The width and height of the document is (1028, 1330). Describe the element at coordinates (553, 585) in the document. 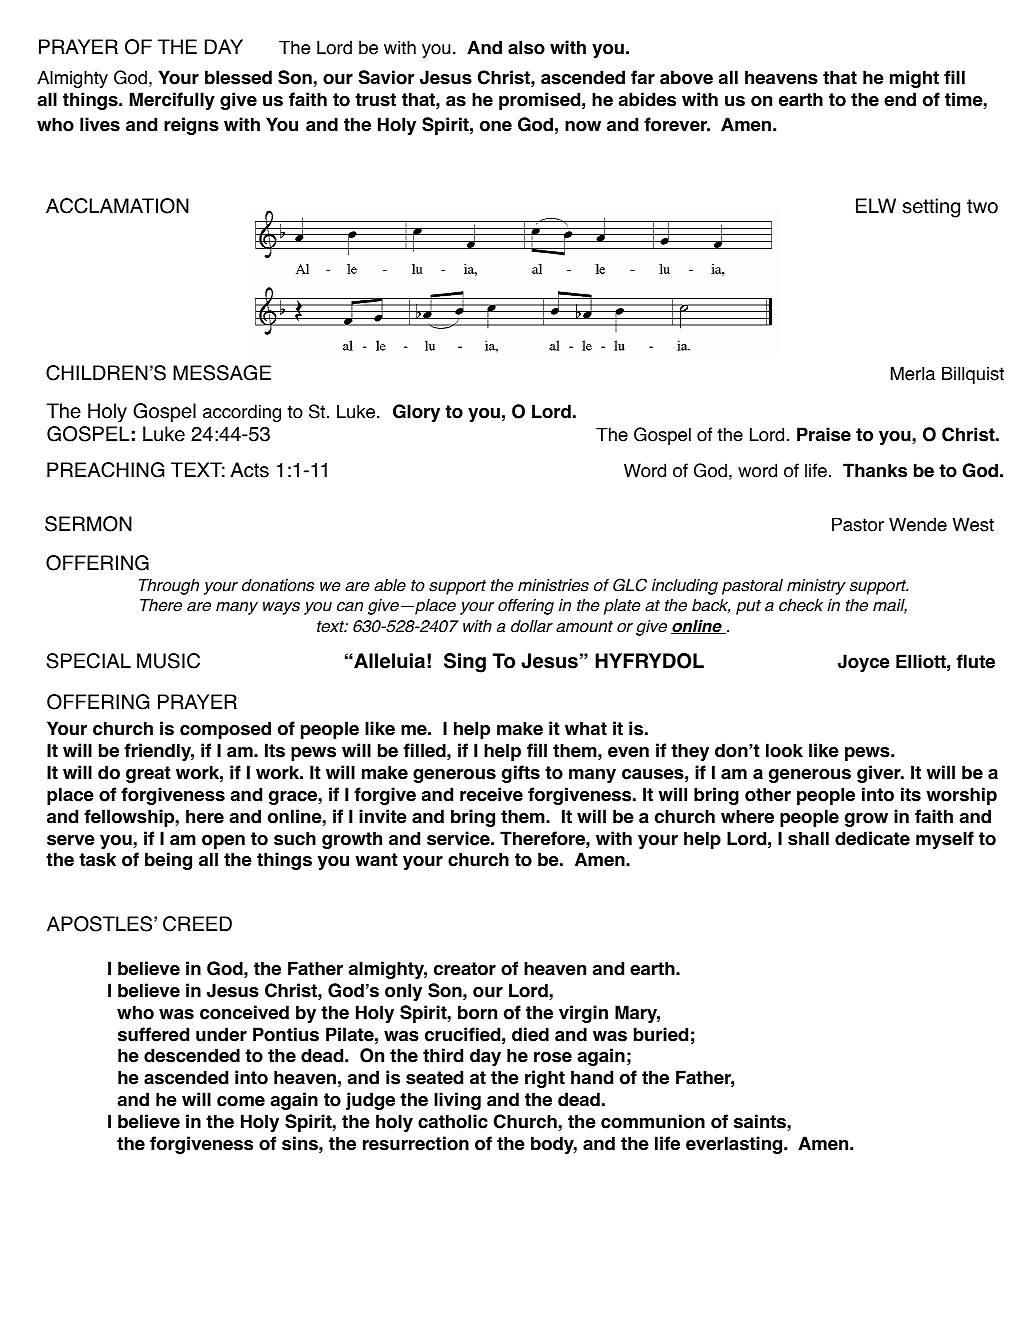

I see `ministries` at that location.
